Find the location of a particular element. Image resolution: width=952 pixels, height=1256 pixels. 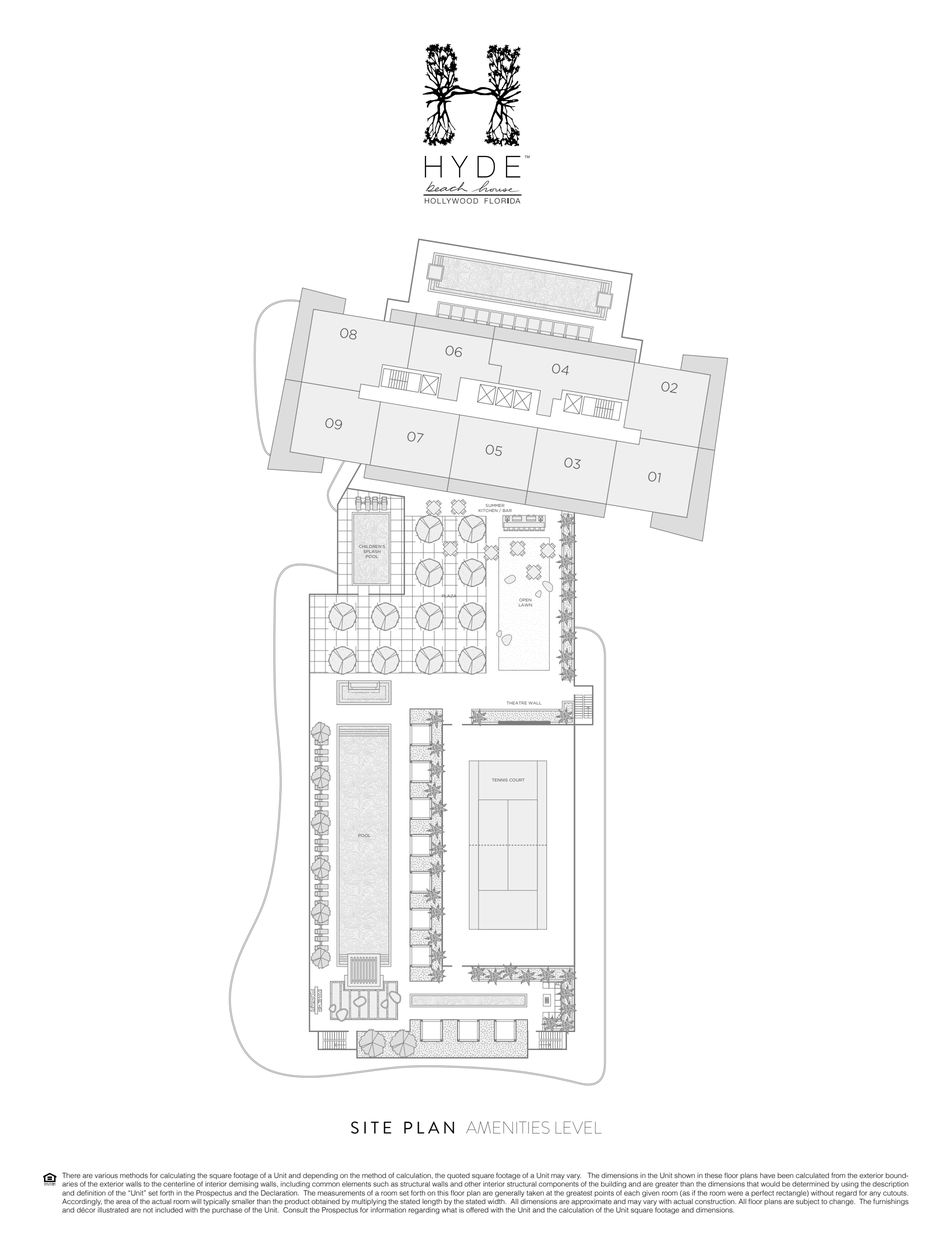

KITCHEN is located at coordinates (488, 510).
